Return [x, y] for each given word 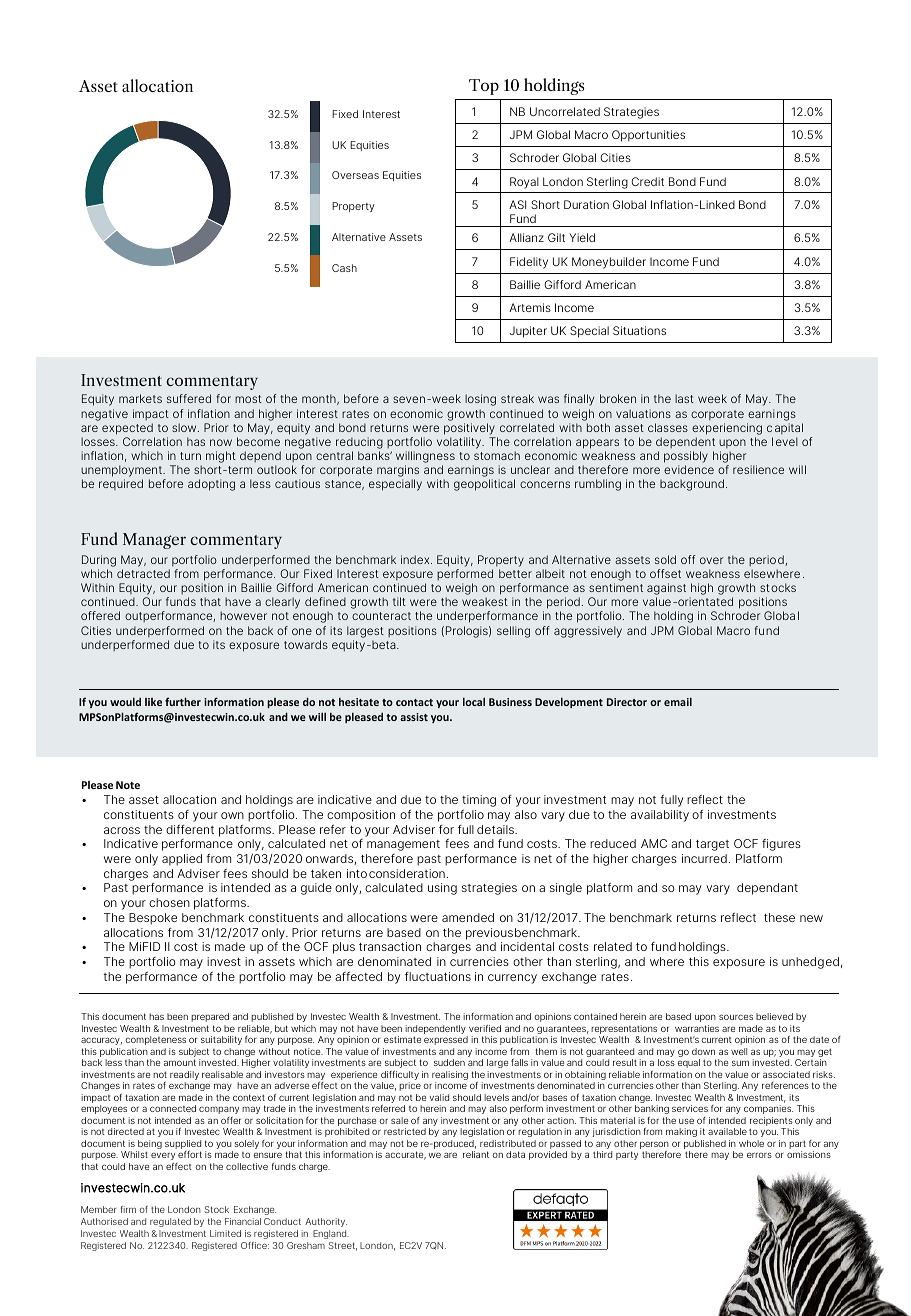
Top [484, 87]
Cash [344, 268]
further [183, 701]
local [474, 701]
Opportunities [648, 136]
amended [468, 917]
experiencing [727, 429]
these [779, 917]
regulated [170, 1222]
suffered [189, 398]
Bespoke [153, 919]
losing [480, 400]
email [678, 701]
